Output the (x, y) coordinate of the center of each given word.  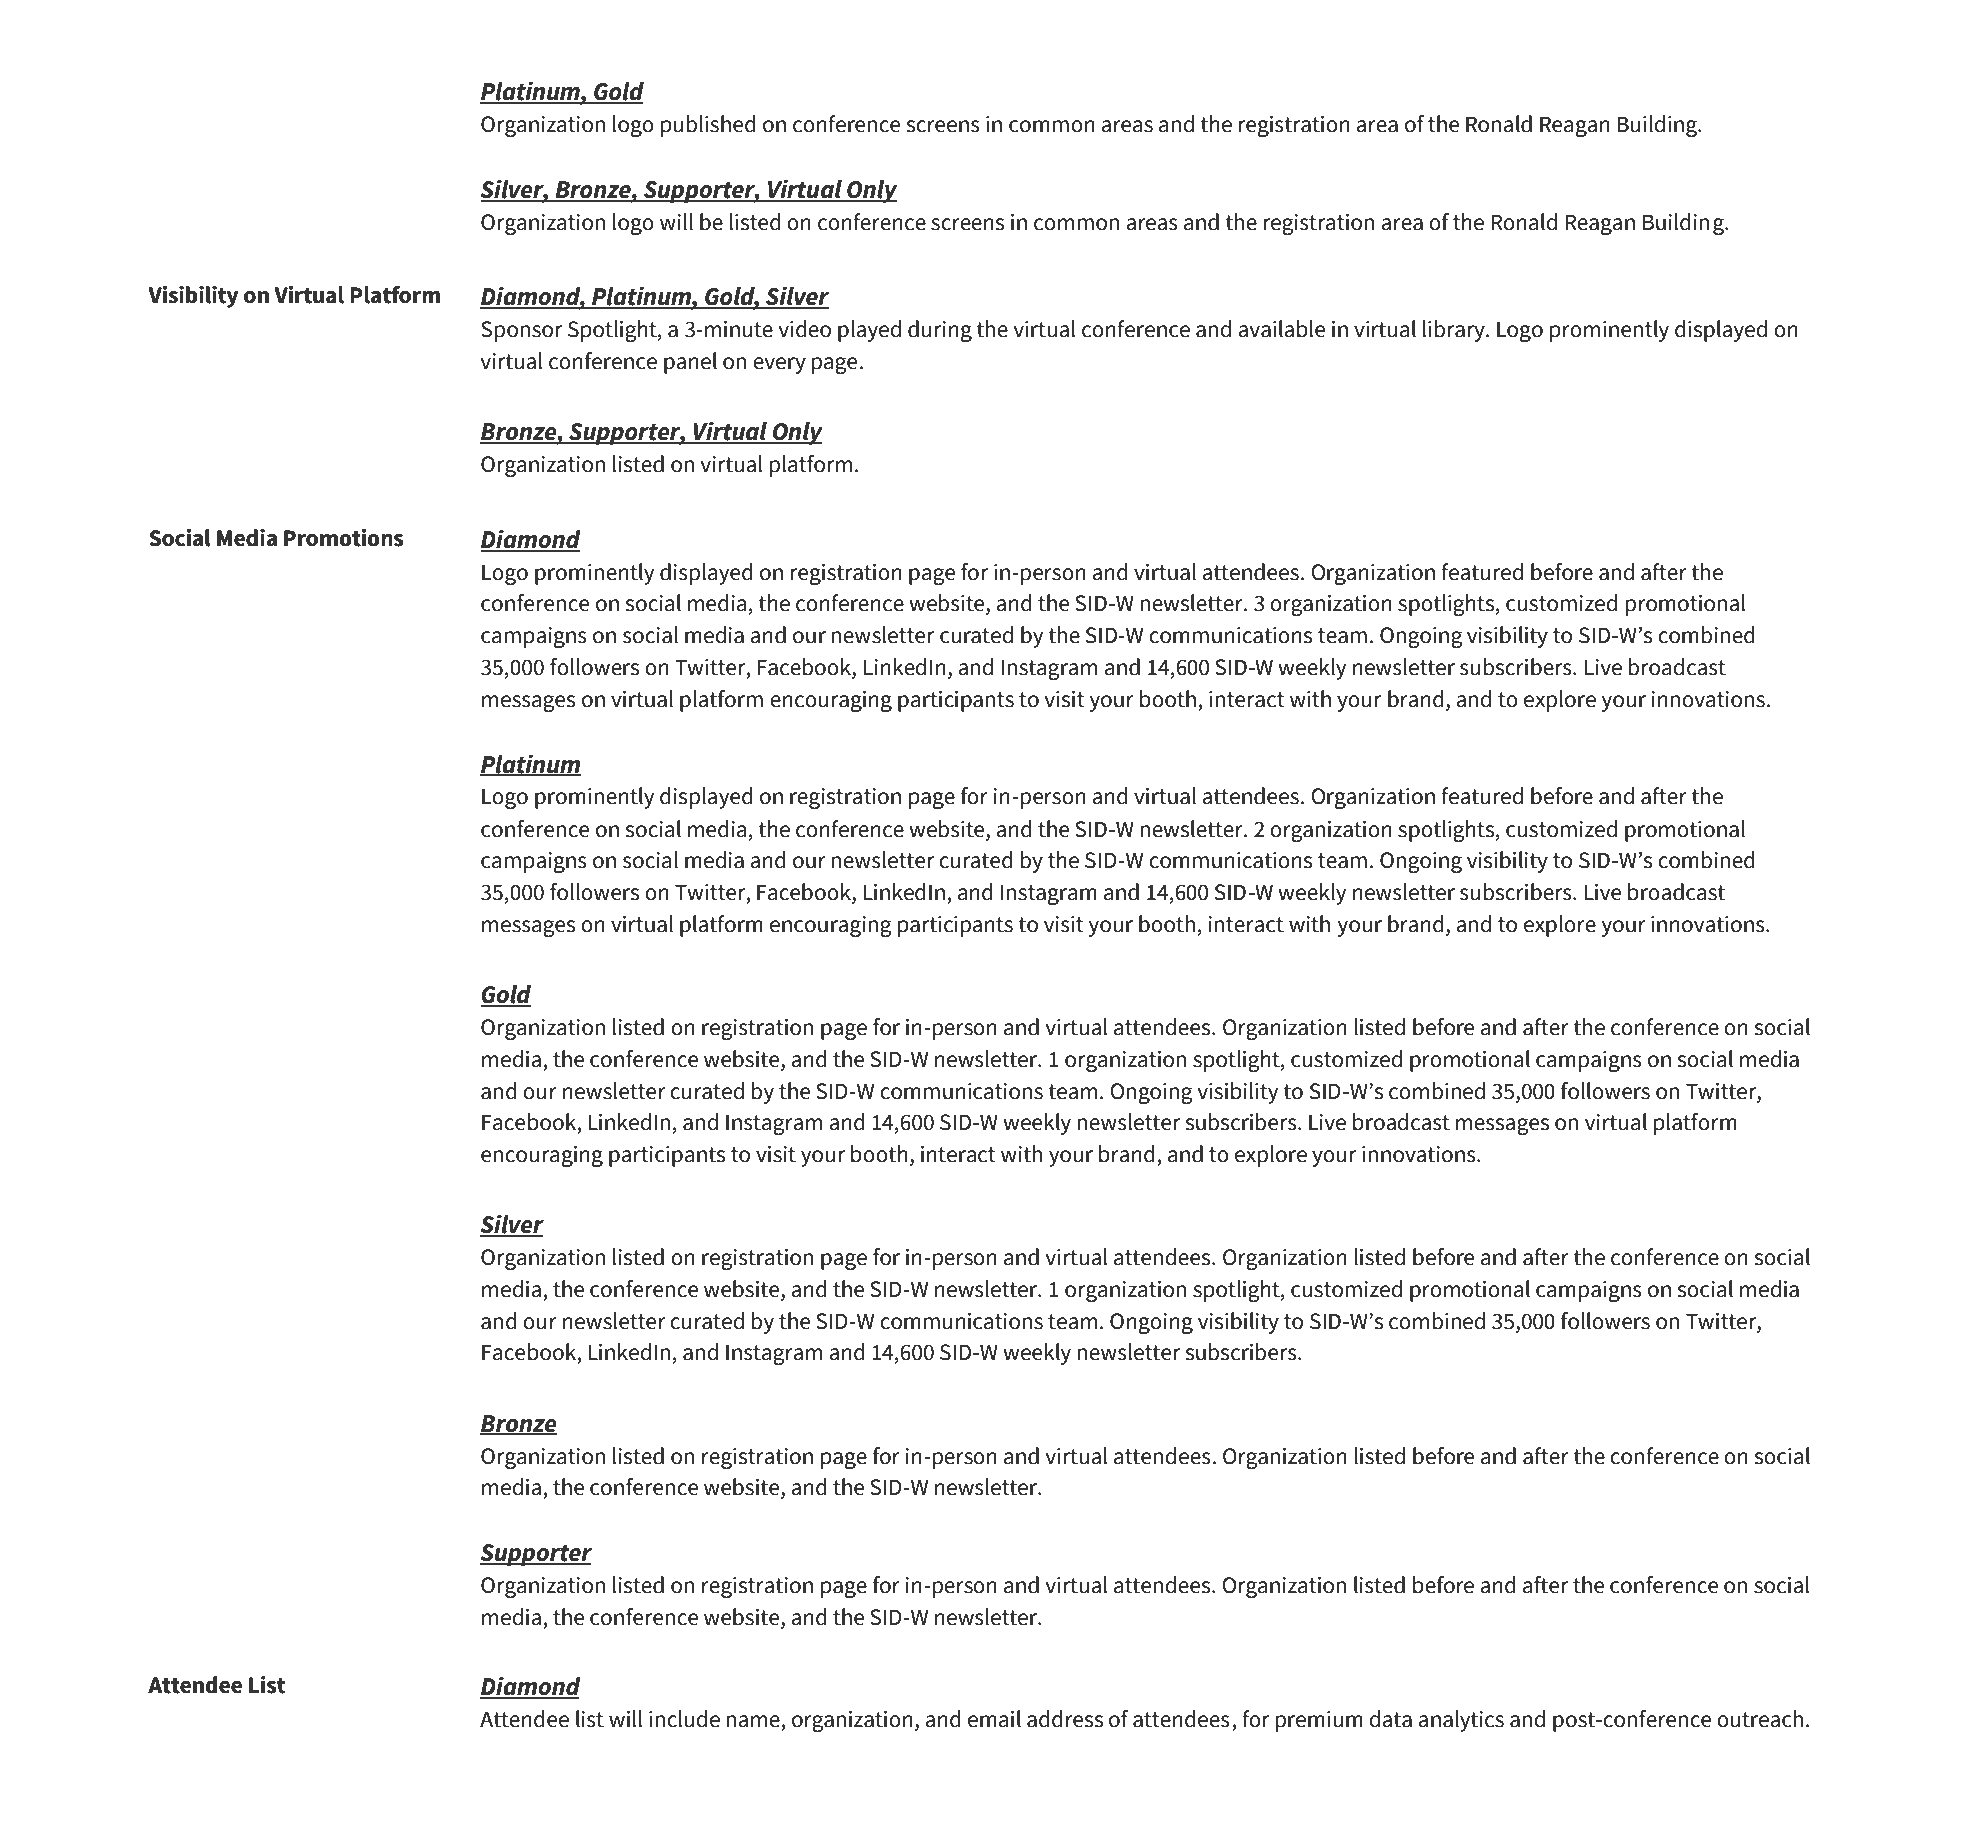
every (779, 365)
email (994, 1719)
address (1065, 1719)
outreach (1760, 1719)
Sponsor (521, 331)
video (804, 329)
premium (1319, 1721)
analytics (1461, 1721)
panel (690, 363)
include (684, 1719)
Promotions (343, 538)
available (1281, 329)
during (940, 331)
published (708, 126)
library (1455, 331)
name (754, 1722)
